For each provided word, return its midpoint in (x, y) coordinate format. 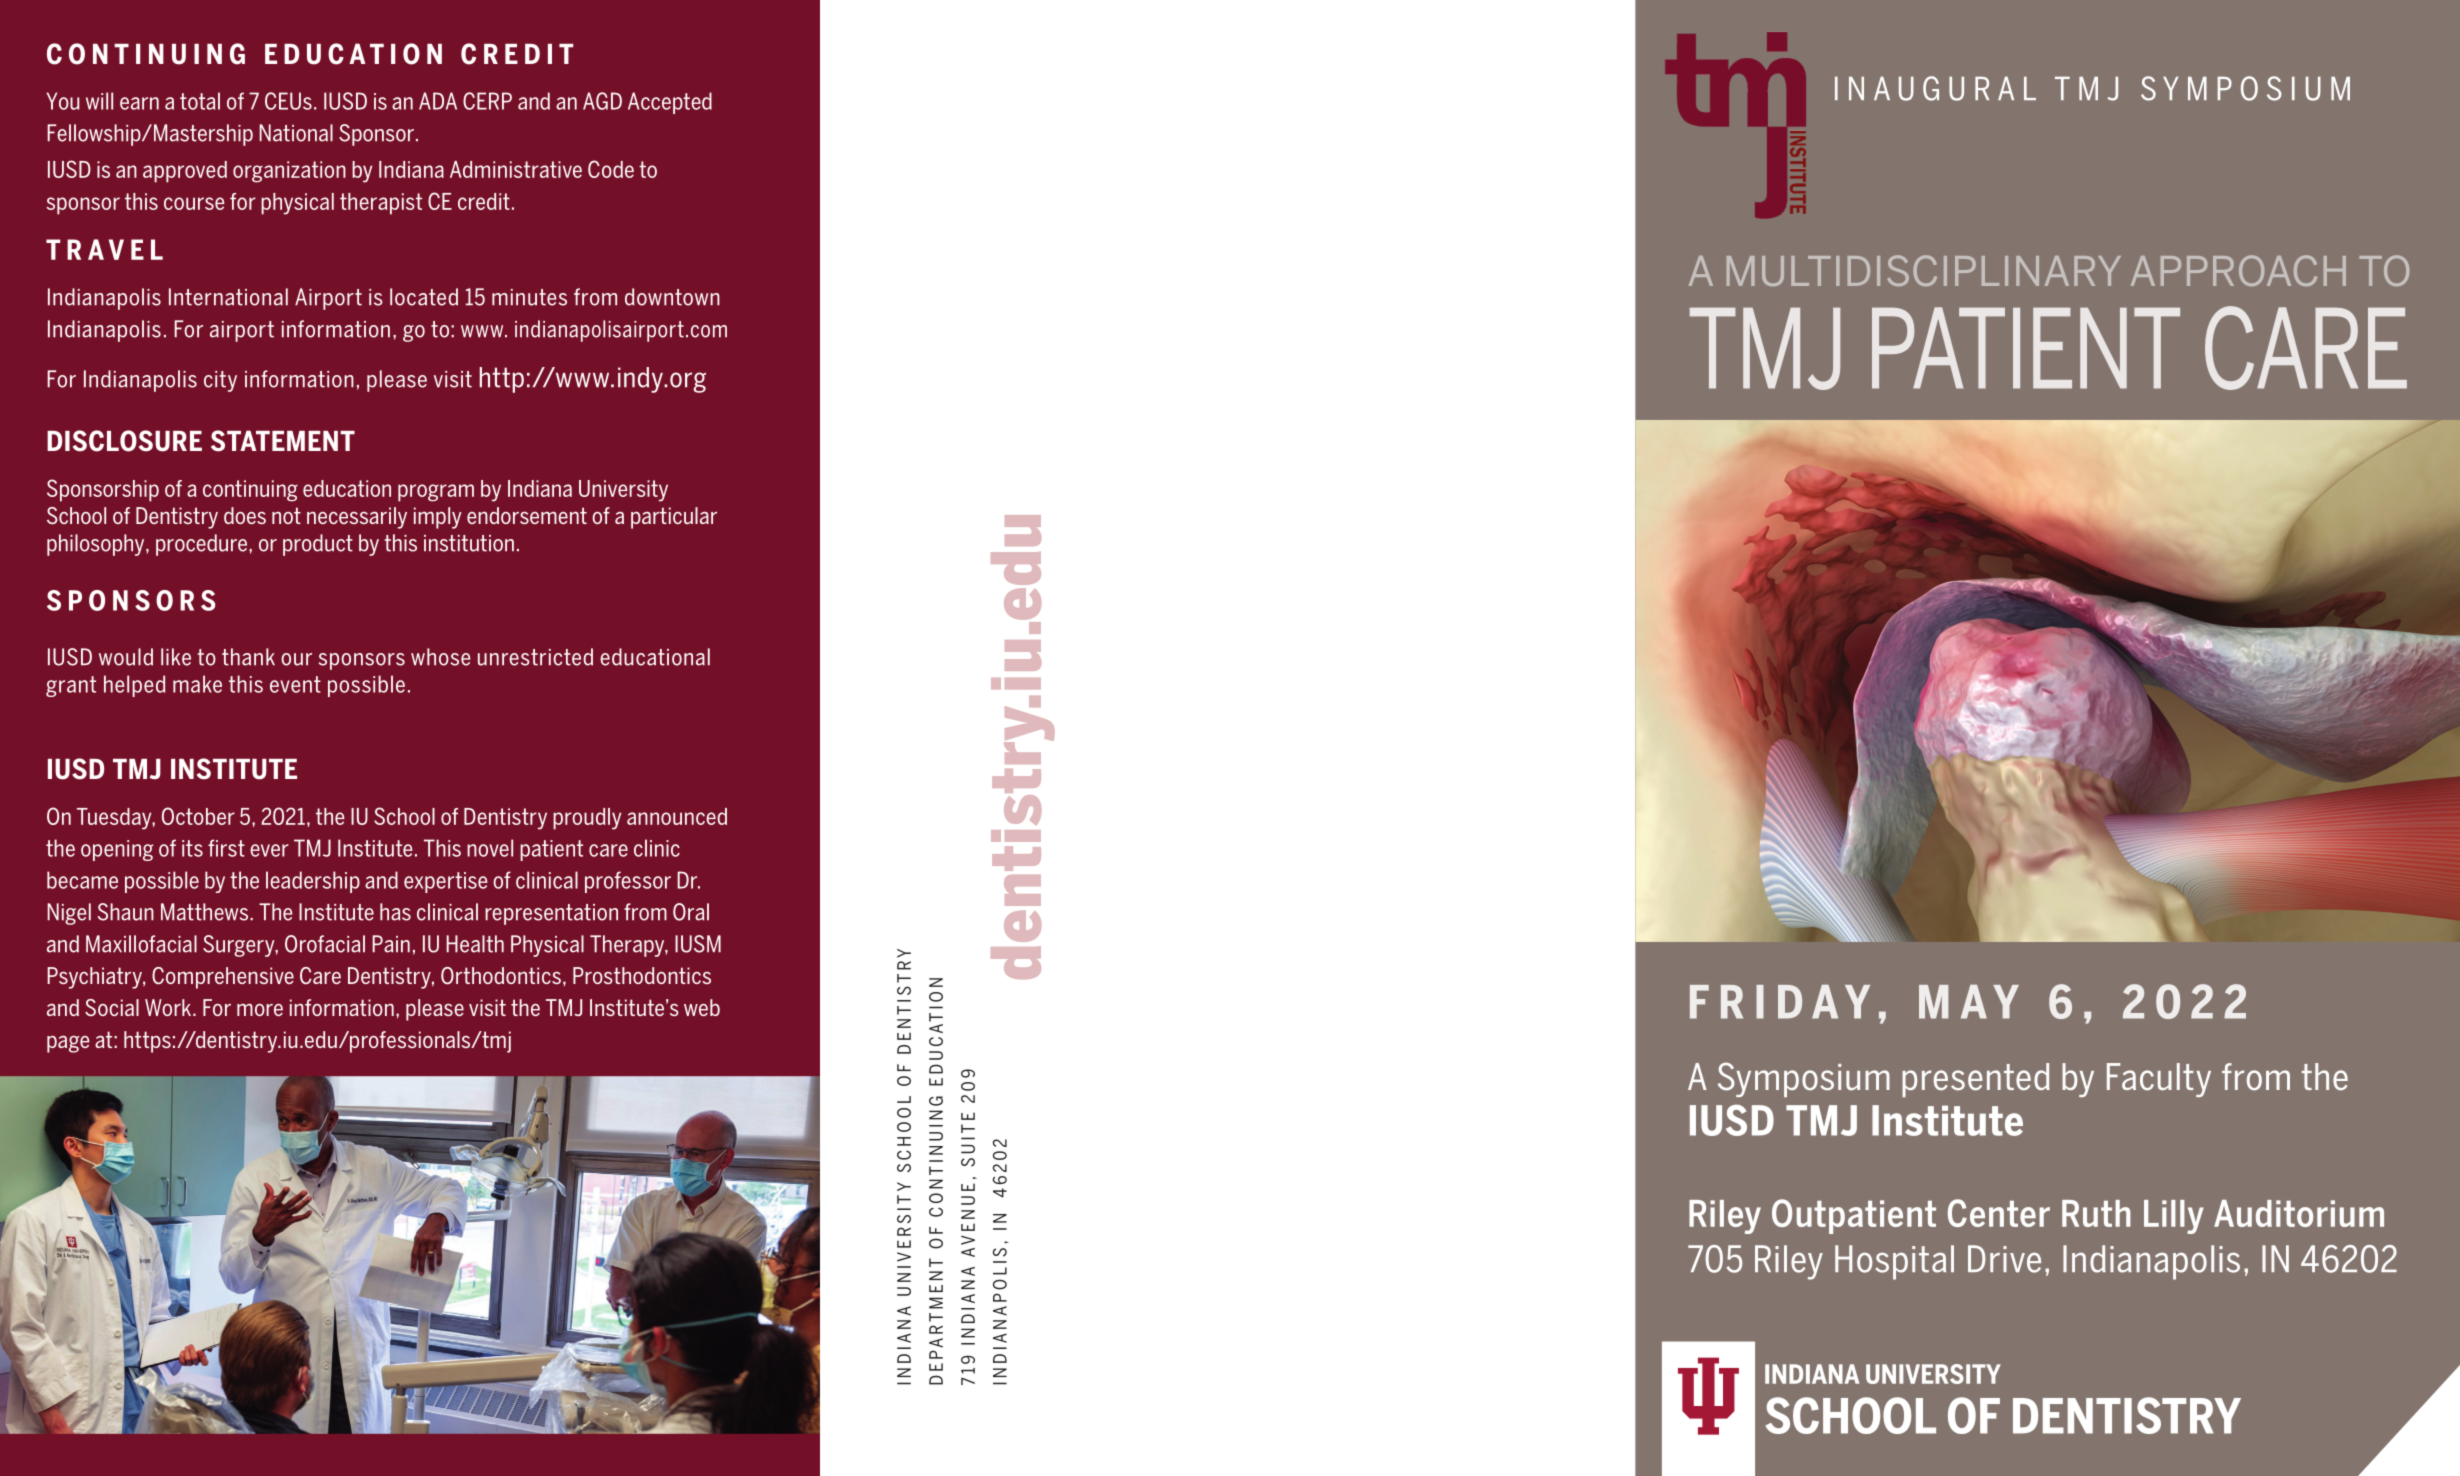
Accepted (670, 103)
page (68, 1044)
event (295, 684)
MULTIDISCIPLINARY (1924, 270)
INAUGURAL (1935, 88)
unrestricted (535, 657)
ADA (438, 101)
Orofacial (325, 944)
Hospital (1894, 1262)
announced (677, 816)
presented (1976, 1080)
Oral (691, 912)
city (220, 381)
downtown (672, 297)
